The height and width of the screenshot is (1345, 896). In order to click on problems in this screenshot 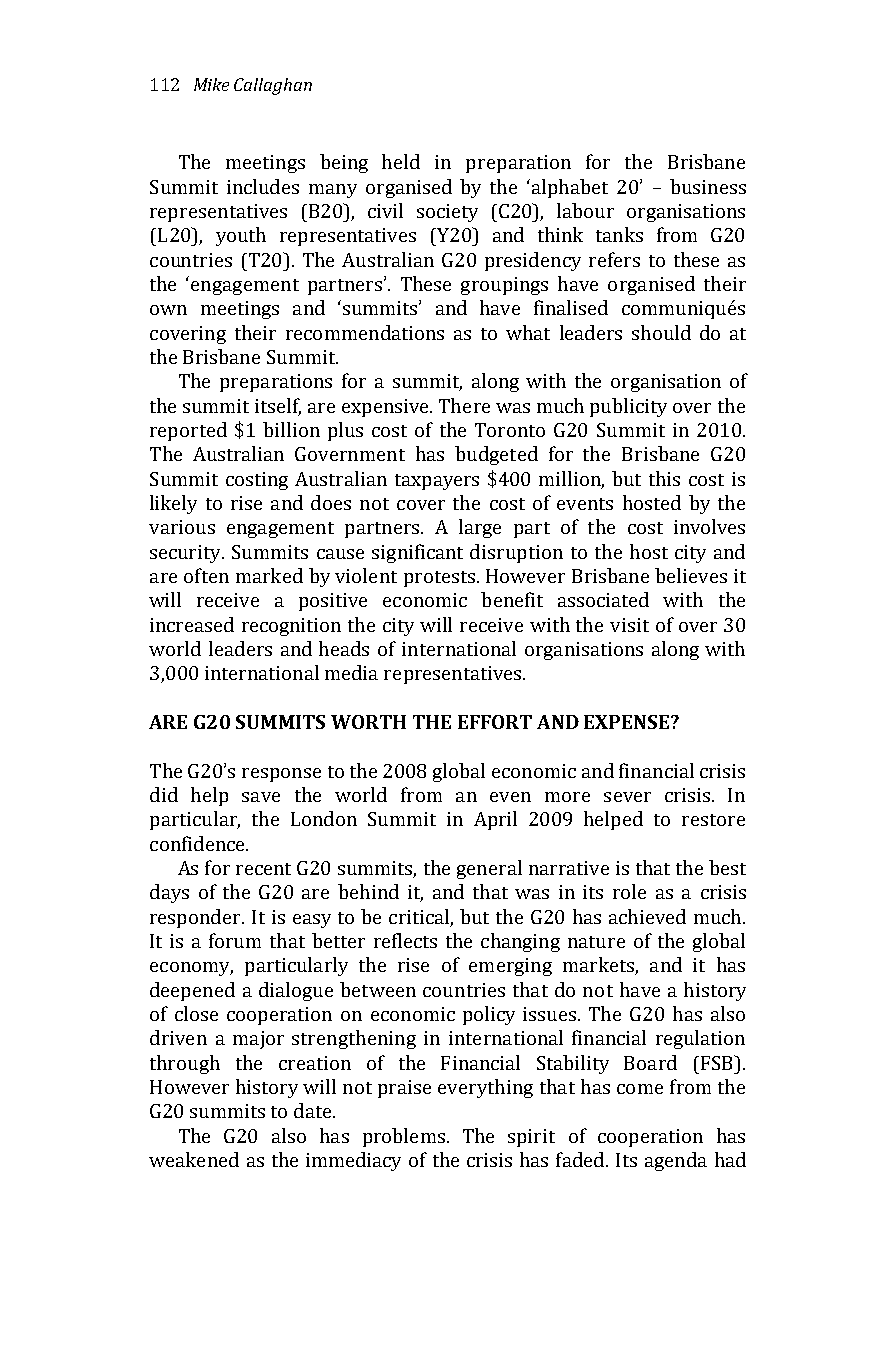, I will do `click(404, 1137)`.
